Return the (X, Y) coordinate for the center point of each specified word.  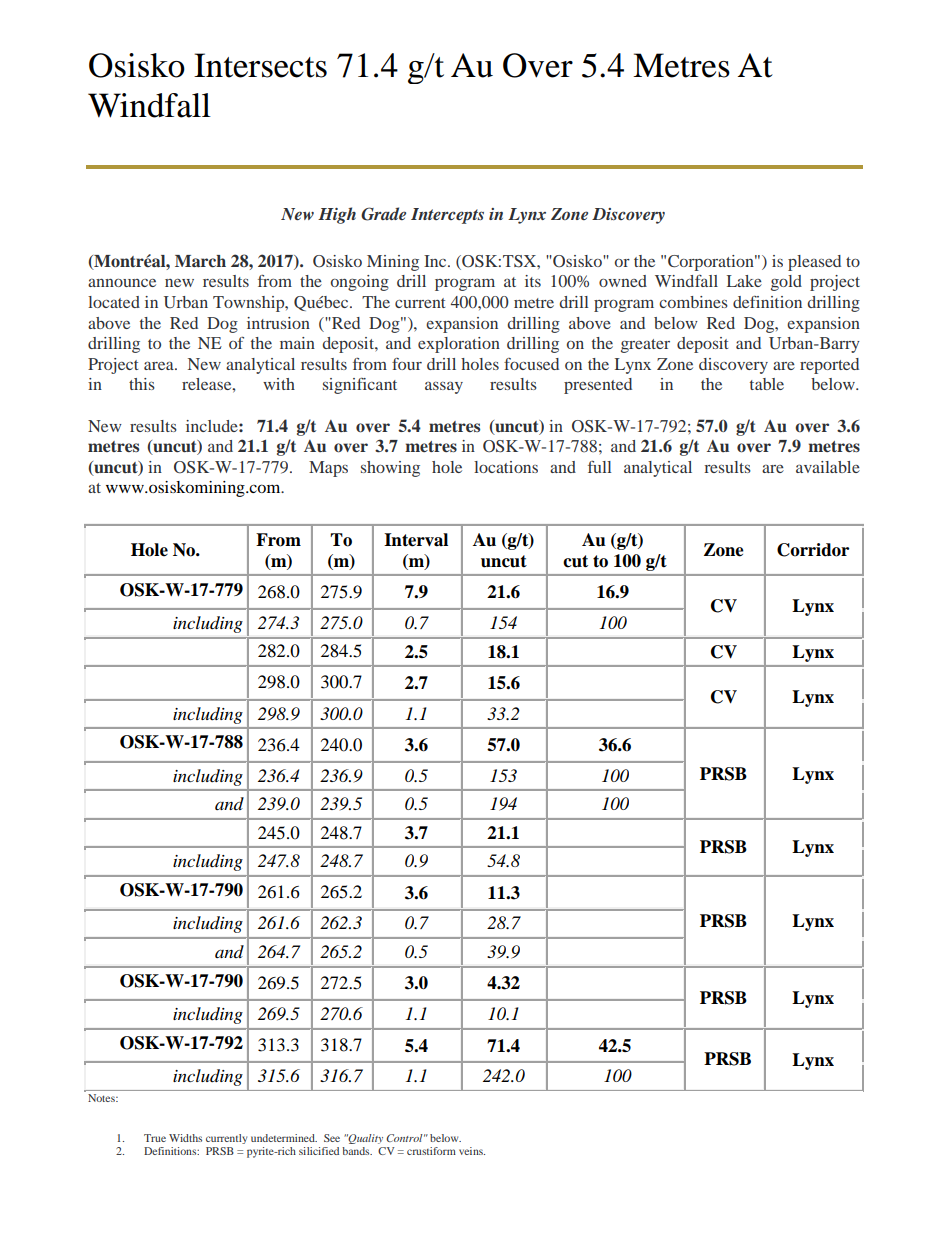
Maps (328, 469)
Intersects (260, 65)
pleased (814, 263)
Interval (416, 540)
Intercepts (447, 216)
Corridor (813, 550)
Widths (185, 1138)
